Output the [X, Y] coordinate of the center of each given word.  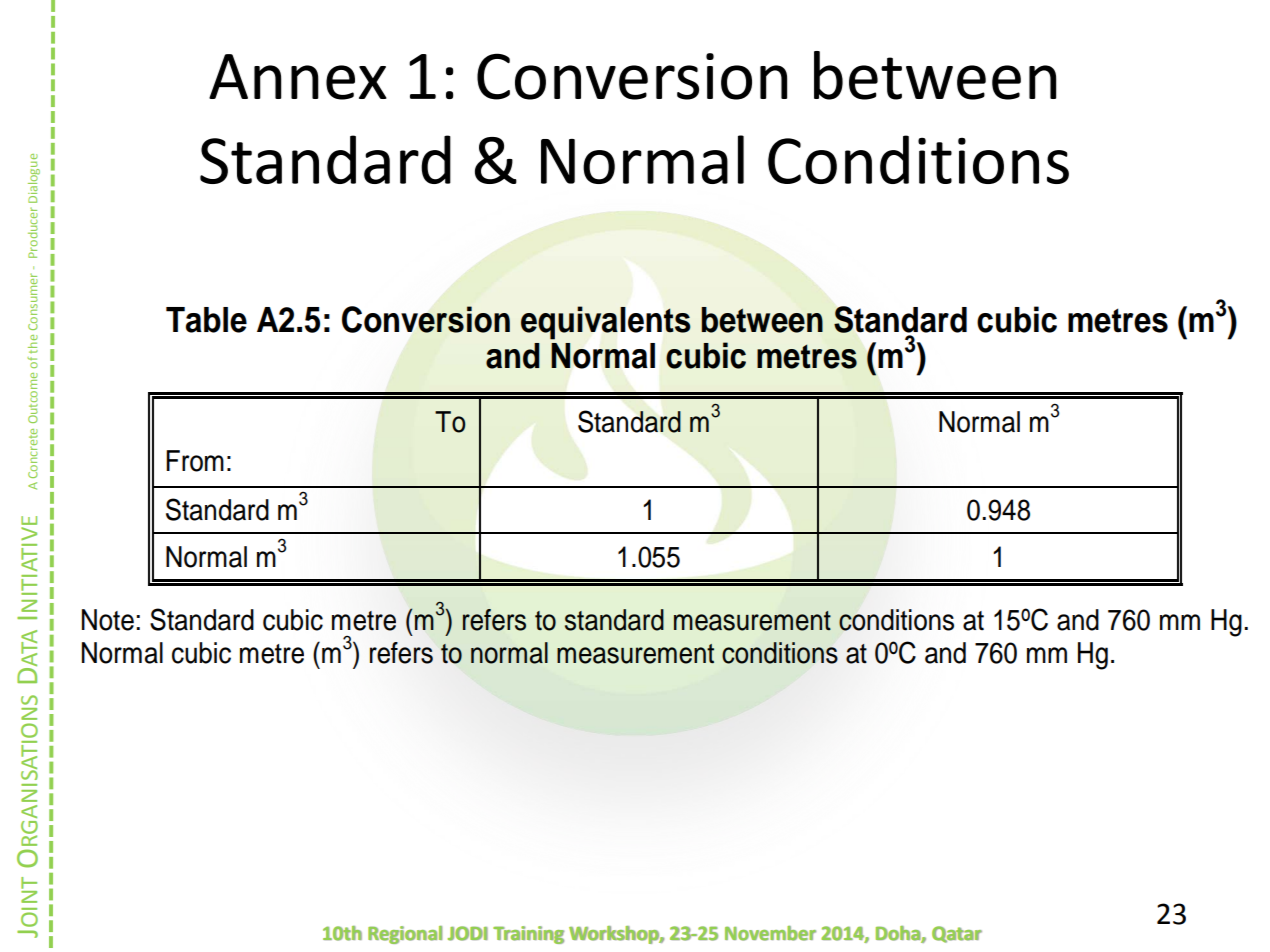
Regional [405, 935]
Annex [298, 77]
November [770, 933]
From [195, 461]
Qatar [957, 934]
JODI [468, 933]
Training [528, 935]
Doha [899, 934]
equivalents [606, 323]
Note [108, 620]
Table [206, 320]
